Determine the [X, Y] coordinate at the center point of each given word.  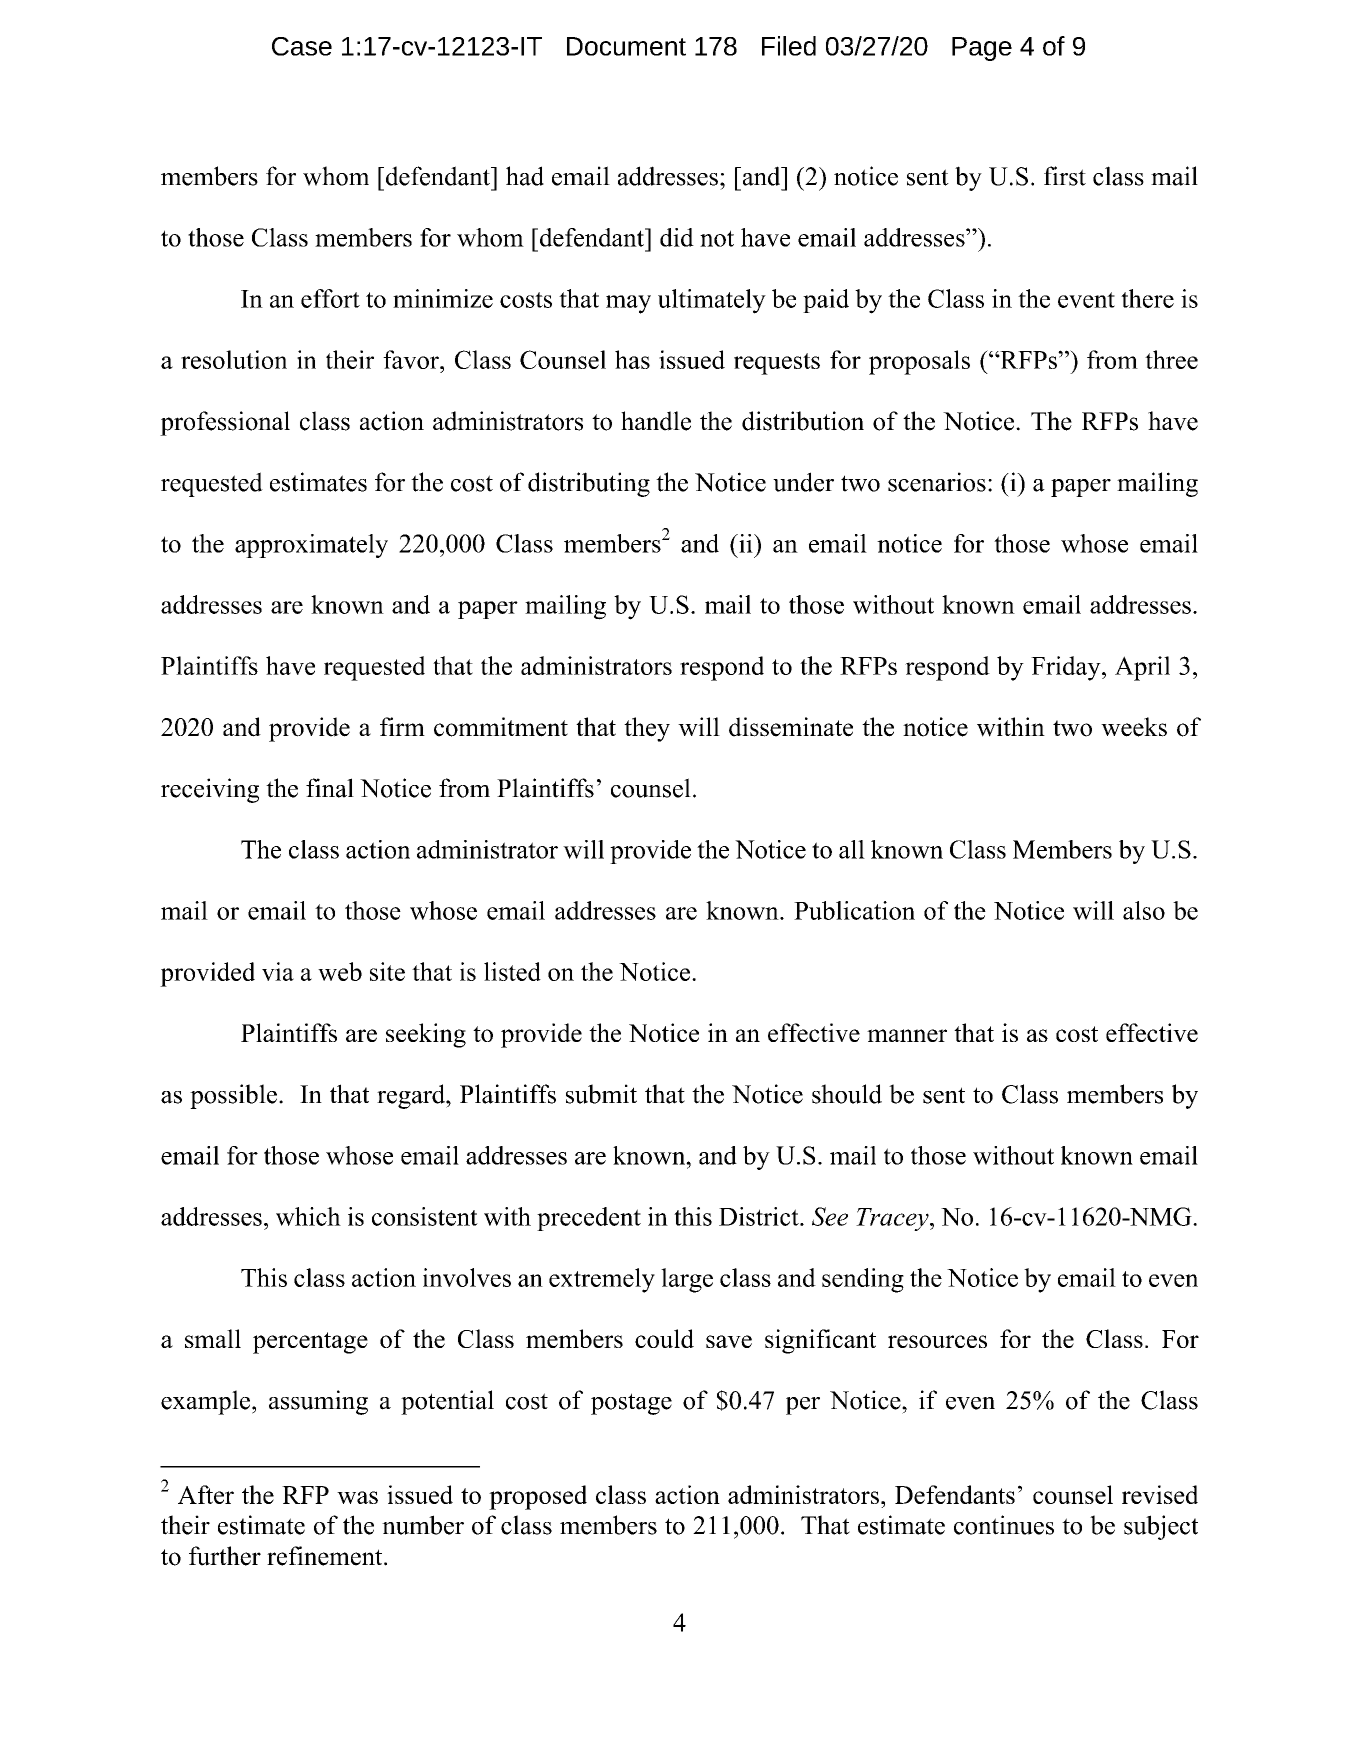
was [357, 1497]
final [330, 788]
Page [982, 49]
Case [302, 46]
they [647, 729]
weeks [1134, 727]
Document [626, 46]
